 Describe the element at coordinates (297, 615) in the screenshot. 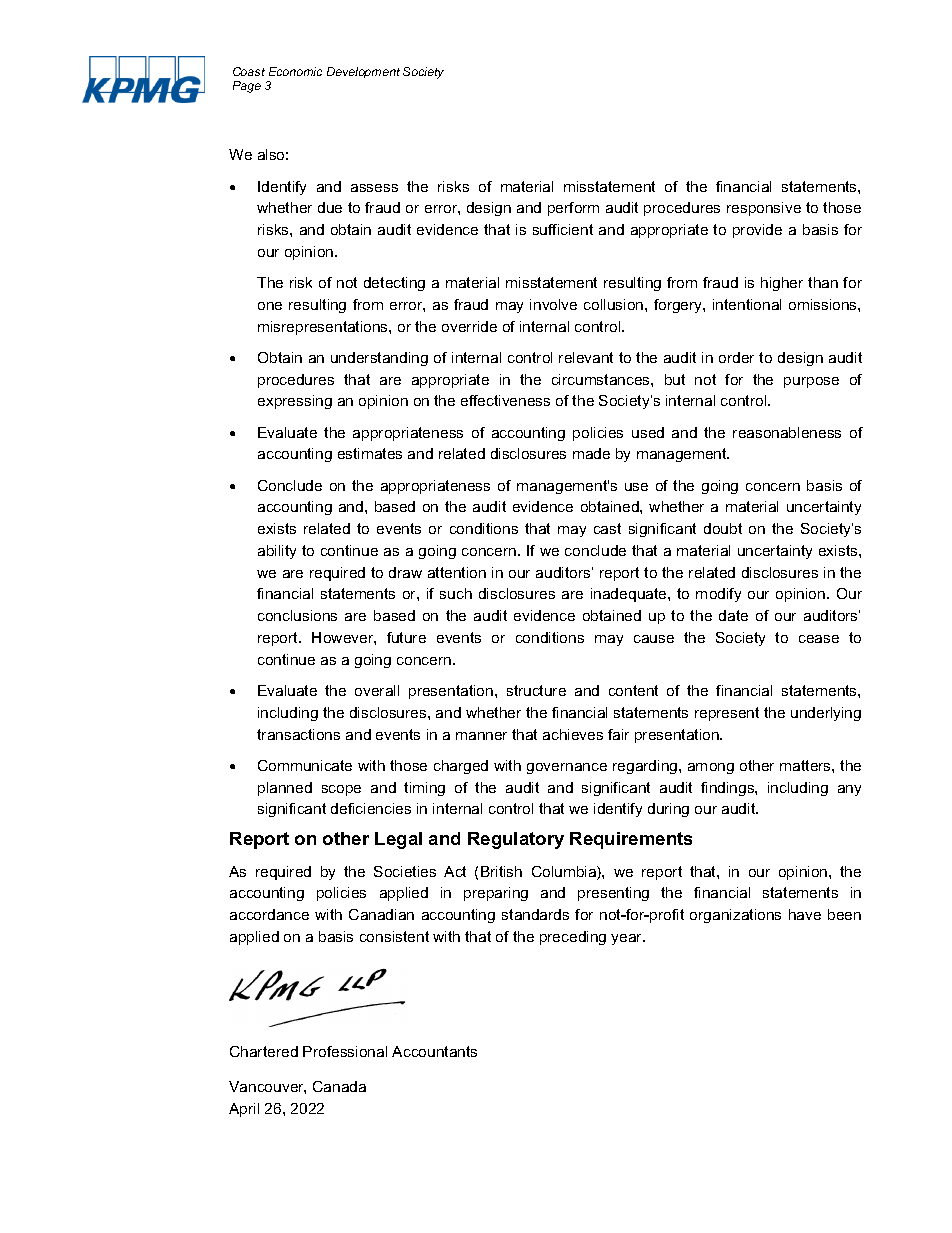

I see `conclusions` at that location.
